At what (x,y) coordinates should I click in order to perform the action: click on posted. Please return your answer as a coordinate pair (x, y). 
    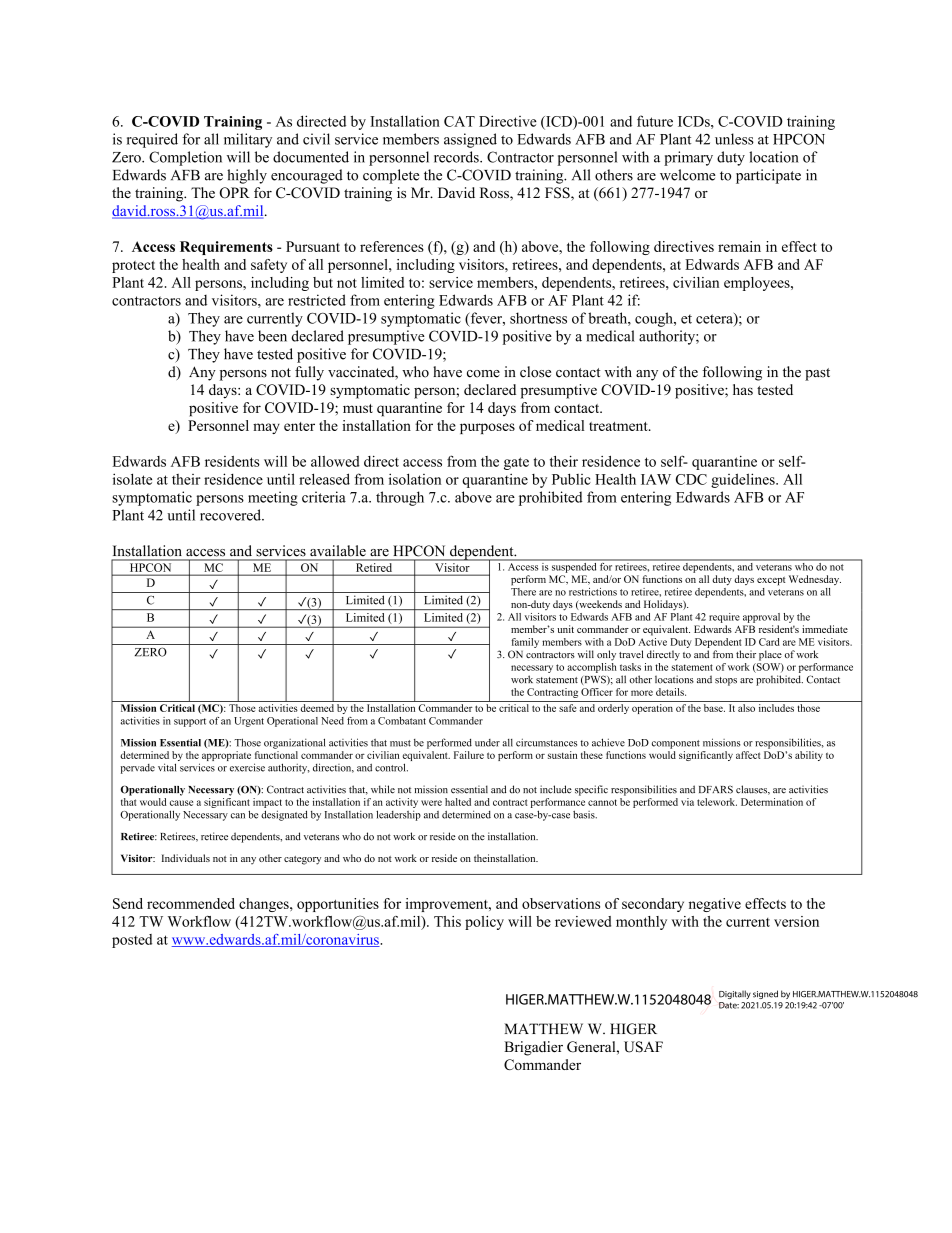
    Looking at the image, I should click on (132, 941).
